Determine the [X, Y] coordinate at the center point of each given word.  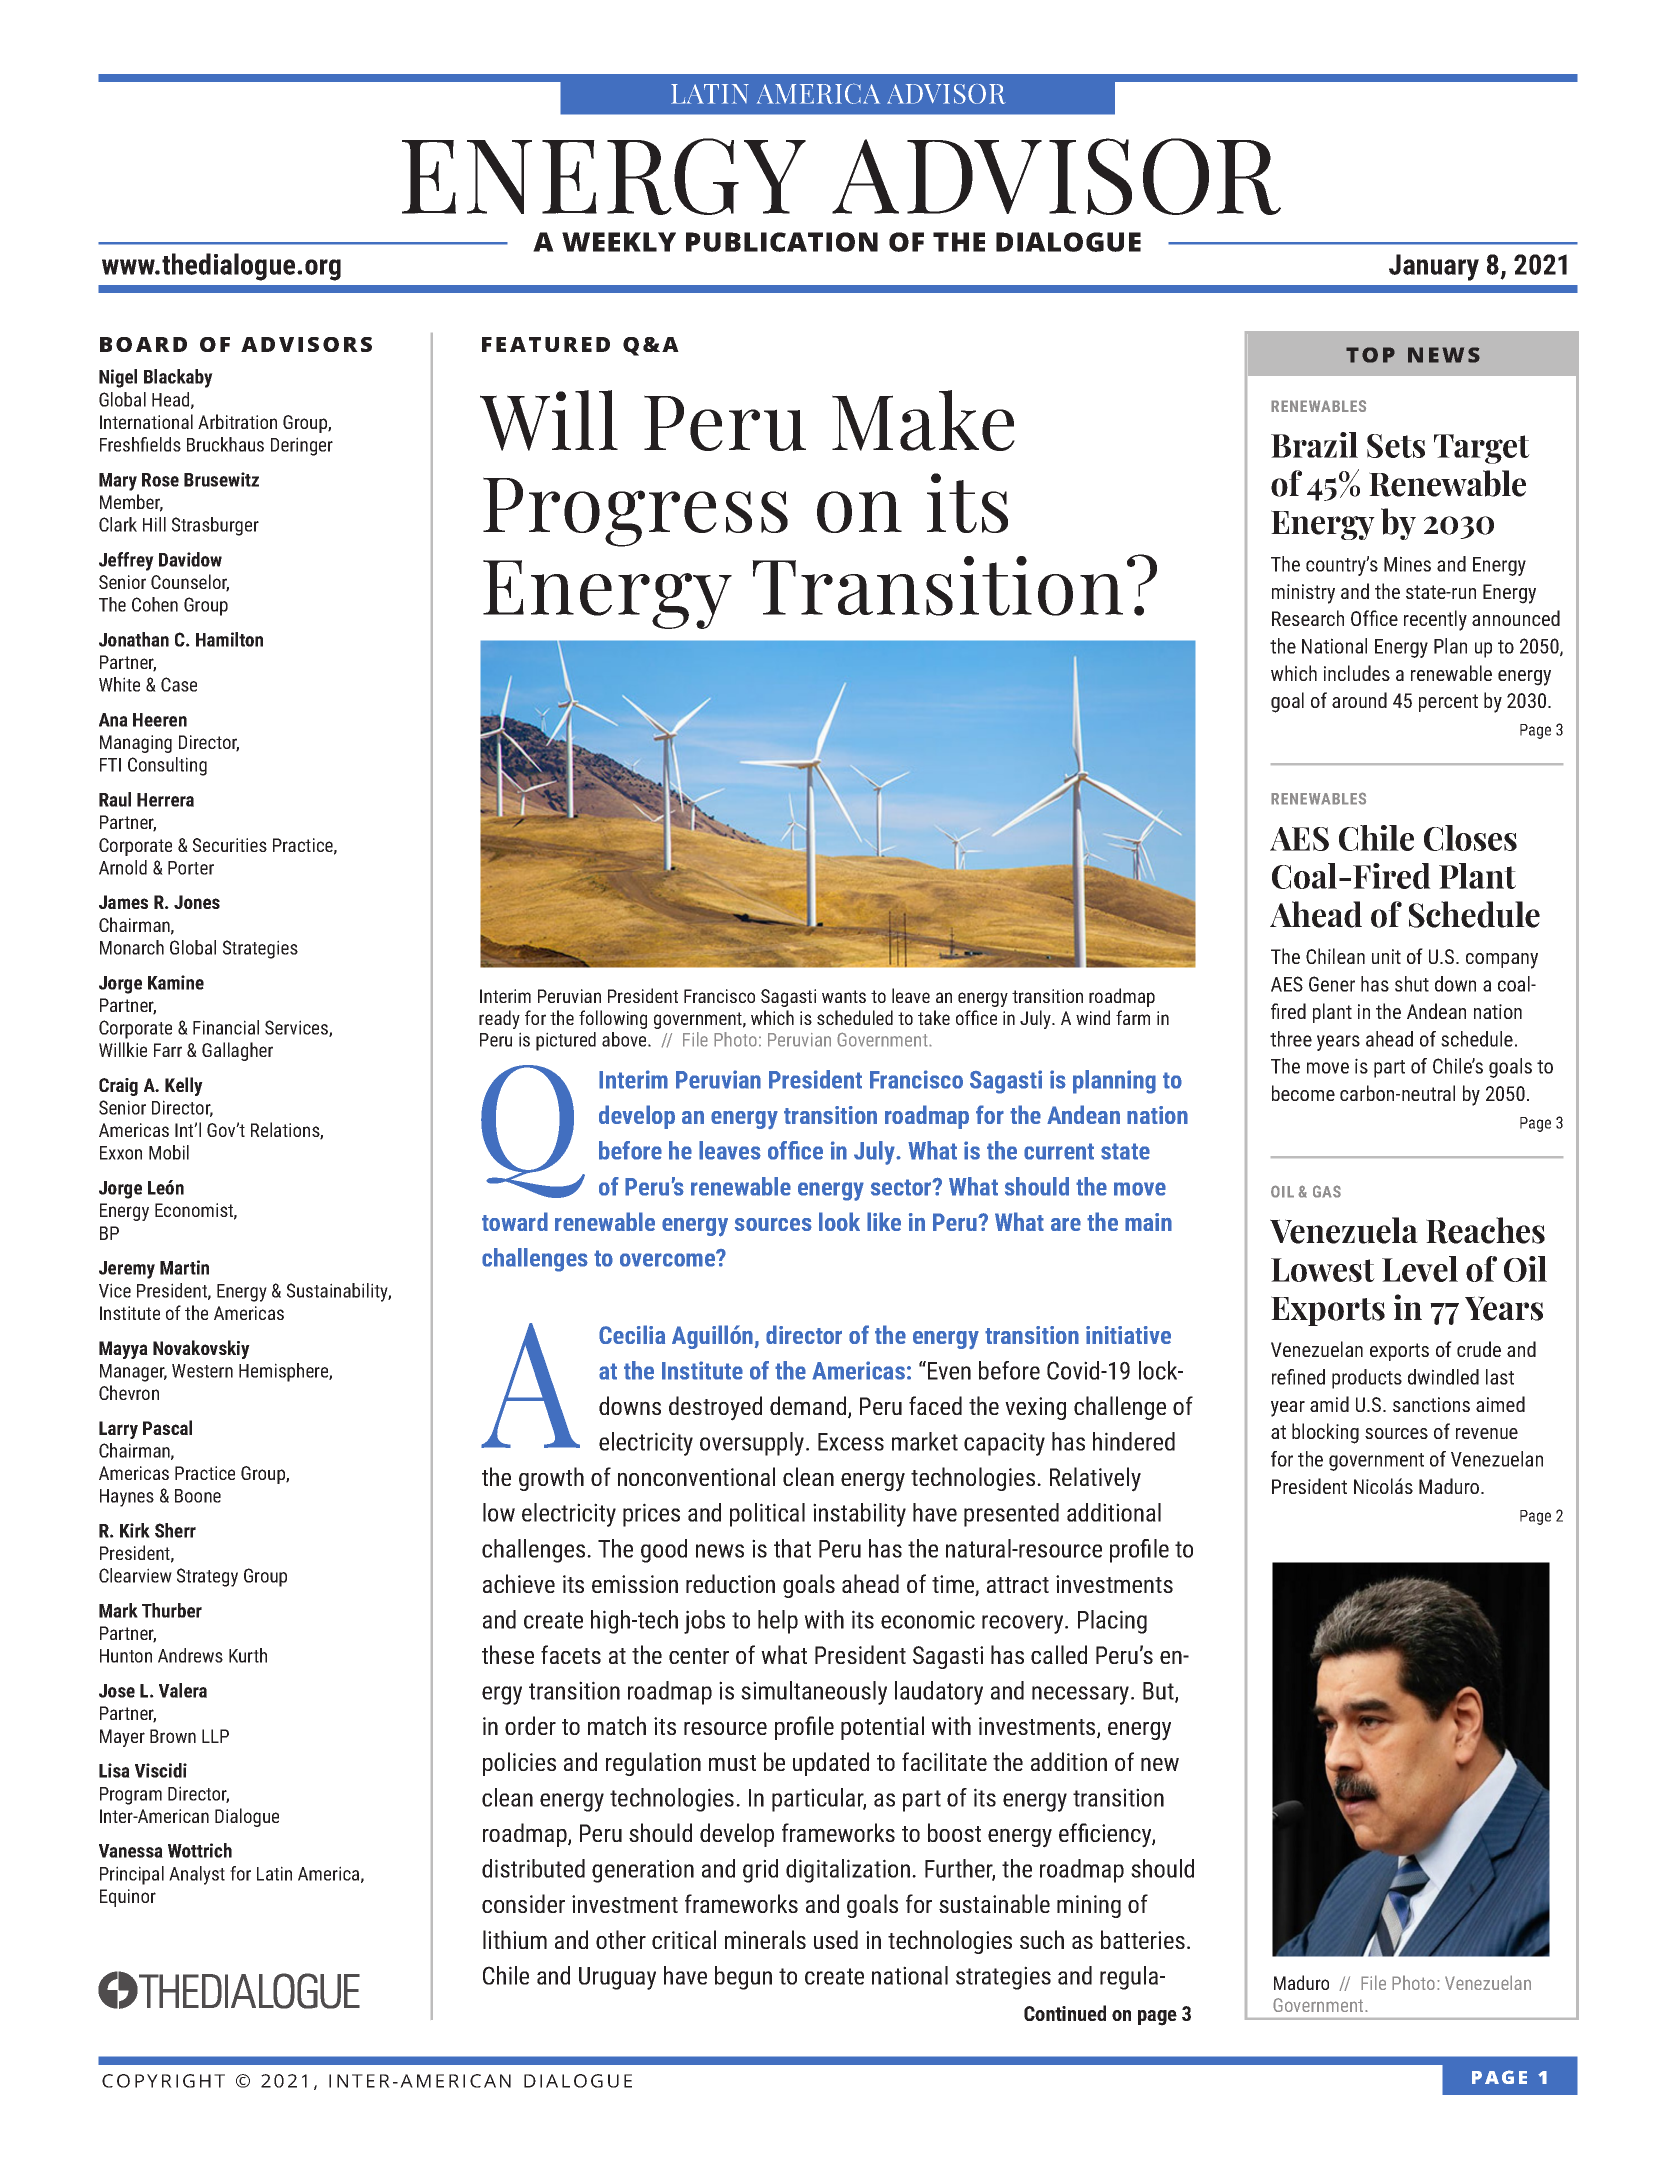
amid [1329, 1404]
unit [1386, 956]
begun [743, 1978]
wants [844, 996]
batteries [1143, 1939]
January [1434, 267]
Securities [230, 845]
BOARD [143, 344]
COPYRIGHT [163, 2081]
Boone [198, 1496]
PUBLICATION [782, 242]
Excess [851, 1442]
